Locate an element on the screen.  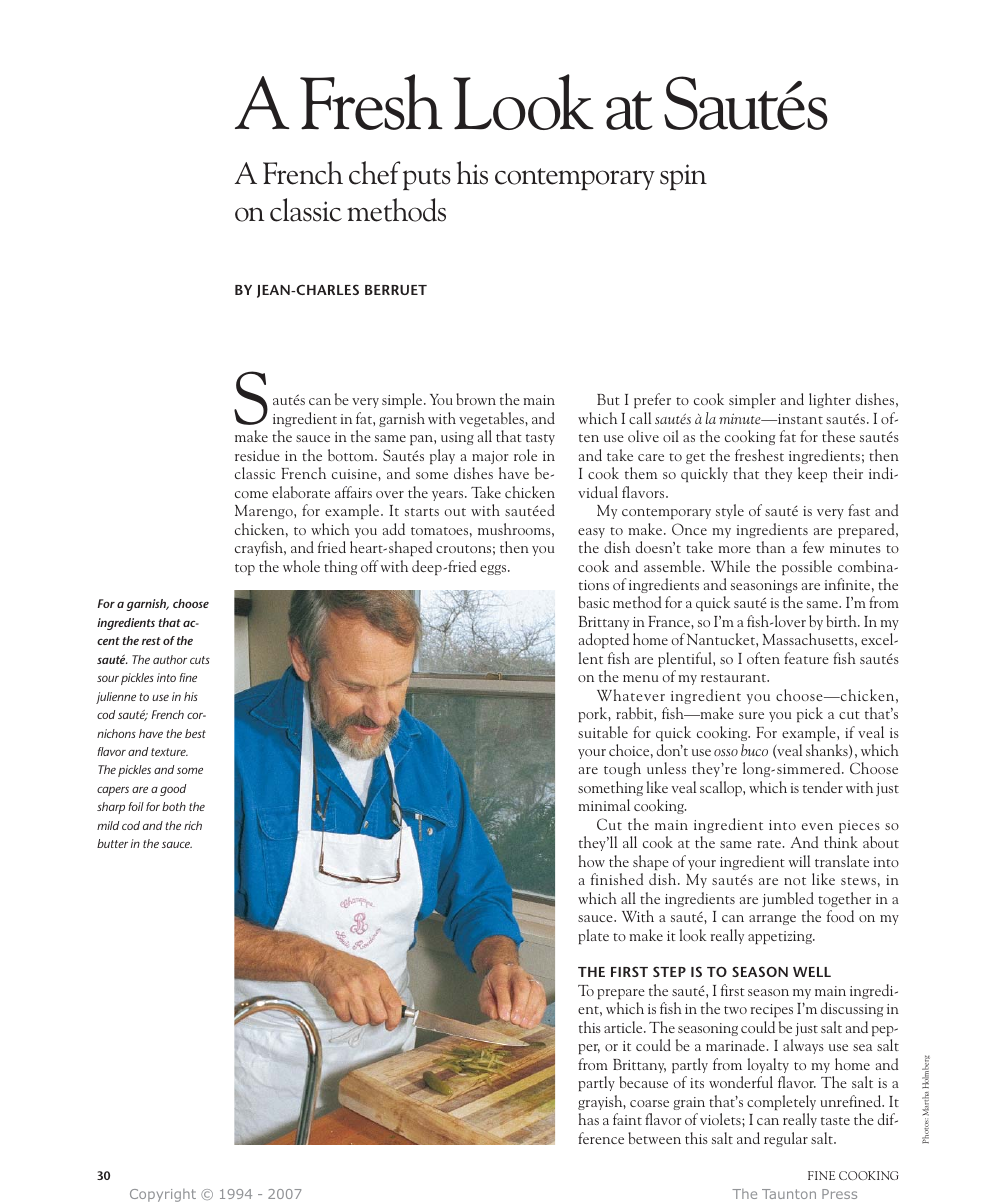
spin is located at coordinates (683, 177).
